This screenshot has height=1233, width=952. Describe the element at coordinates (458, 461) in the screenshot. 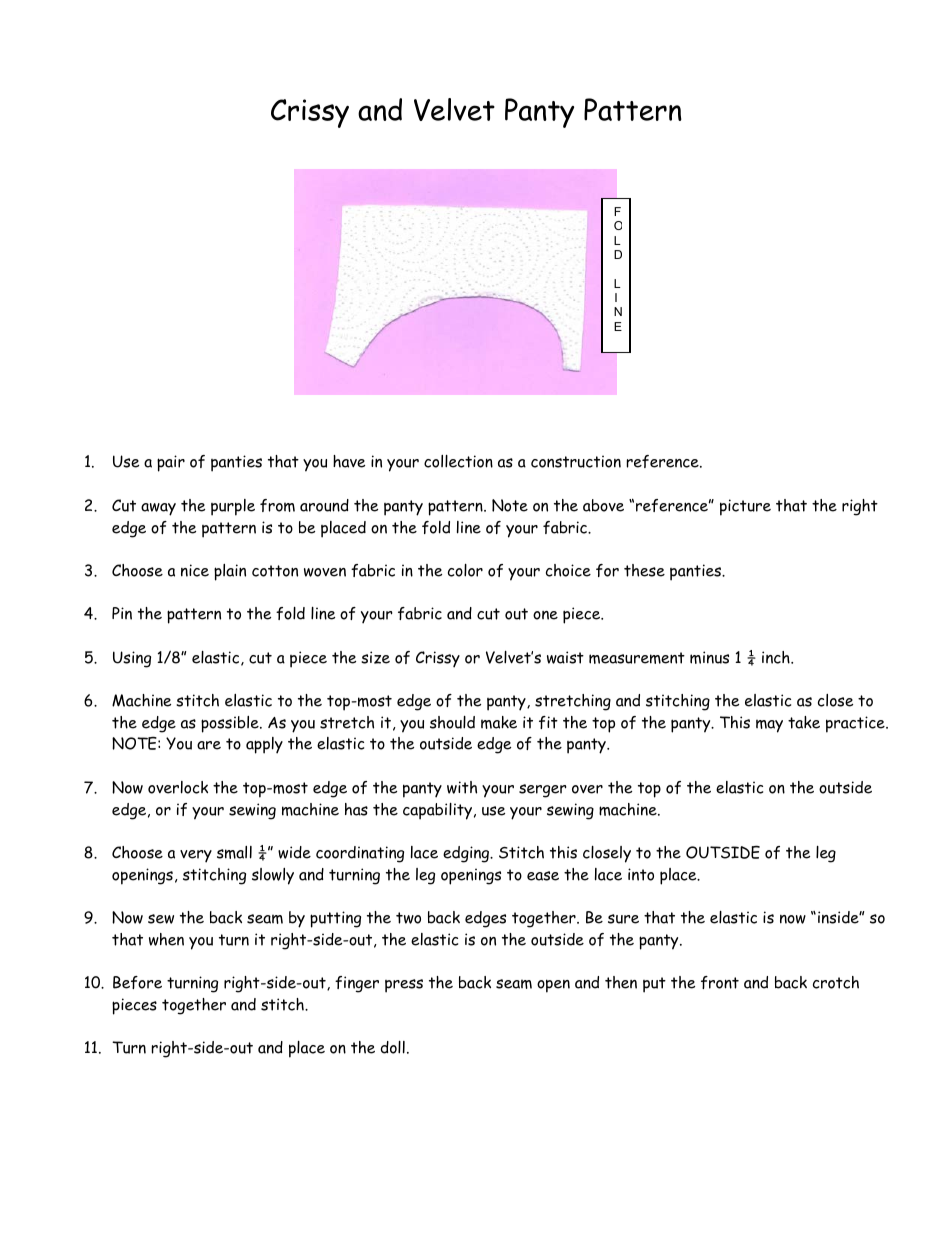

I see `collection` at that location.
